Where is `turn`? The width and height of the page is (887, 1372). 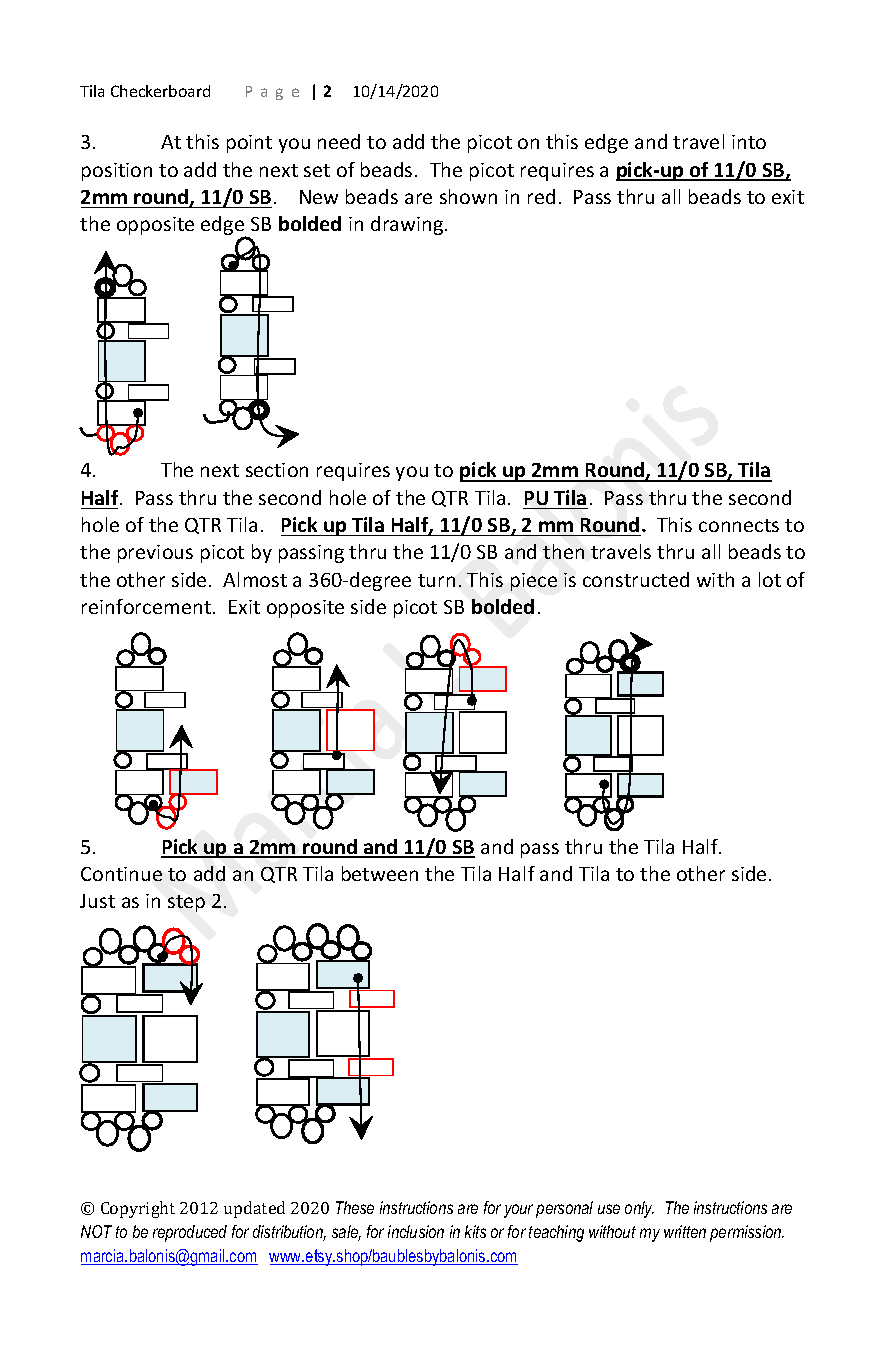
turn is located at coordinates (436, 580).
